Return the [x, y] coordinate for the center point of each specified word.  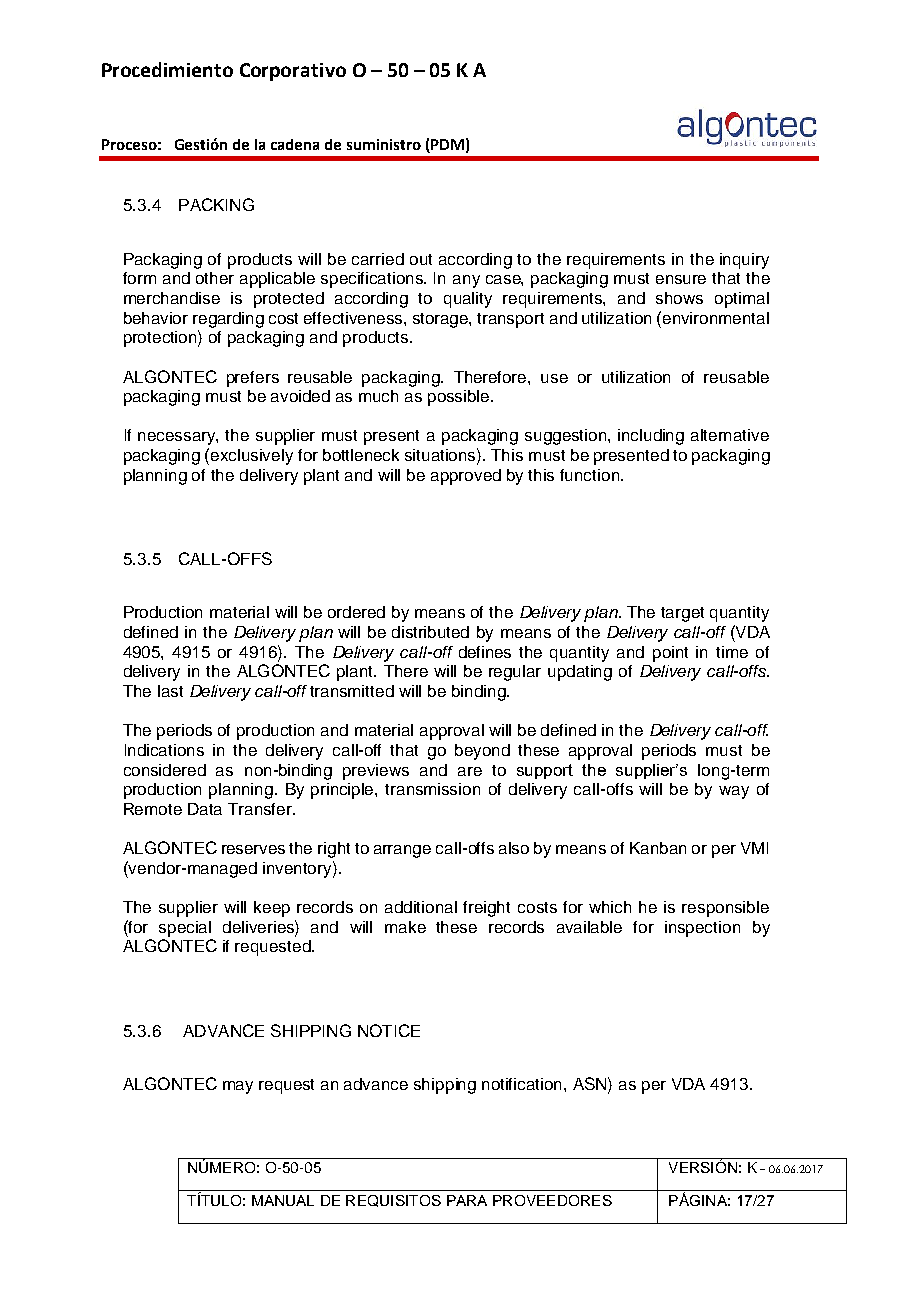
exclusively [252, 457]
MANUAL [283, 1200]
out [421, 259]
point [670, 654]
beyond [482, 752]
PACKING [216, 204]
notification [523, 1084]
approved [466, 477]
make [405, 927]
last [170, 691]
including [651, 437]
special [185, 929]
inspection [702, 929]
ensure [681, 279]
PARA [467, 1200]
